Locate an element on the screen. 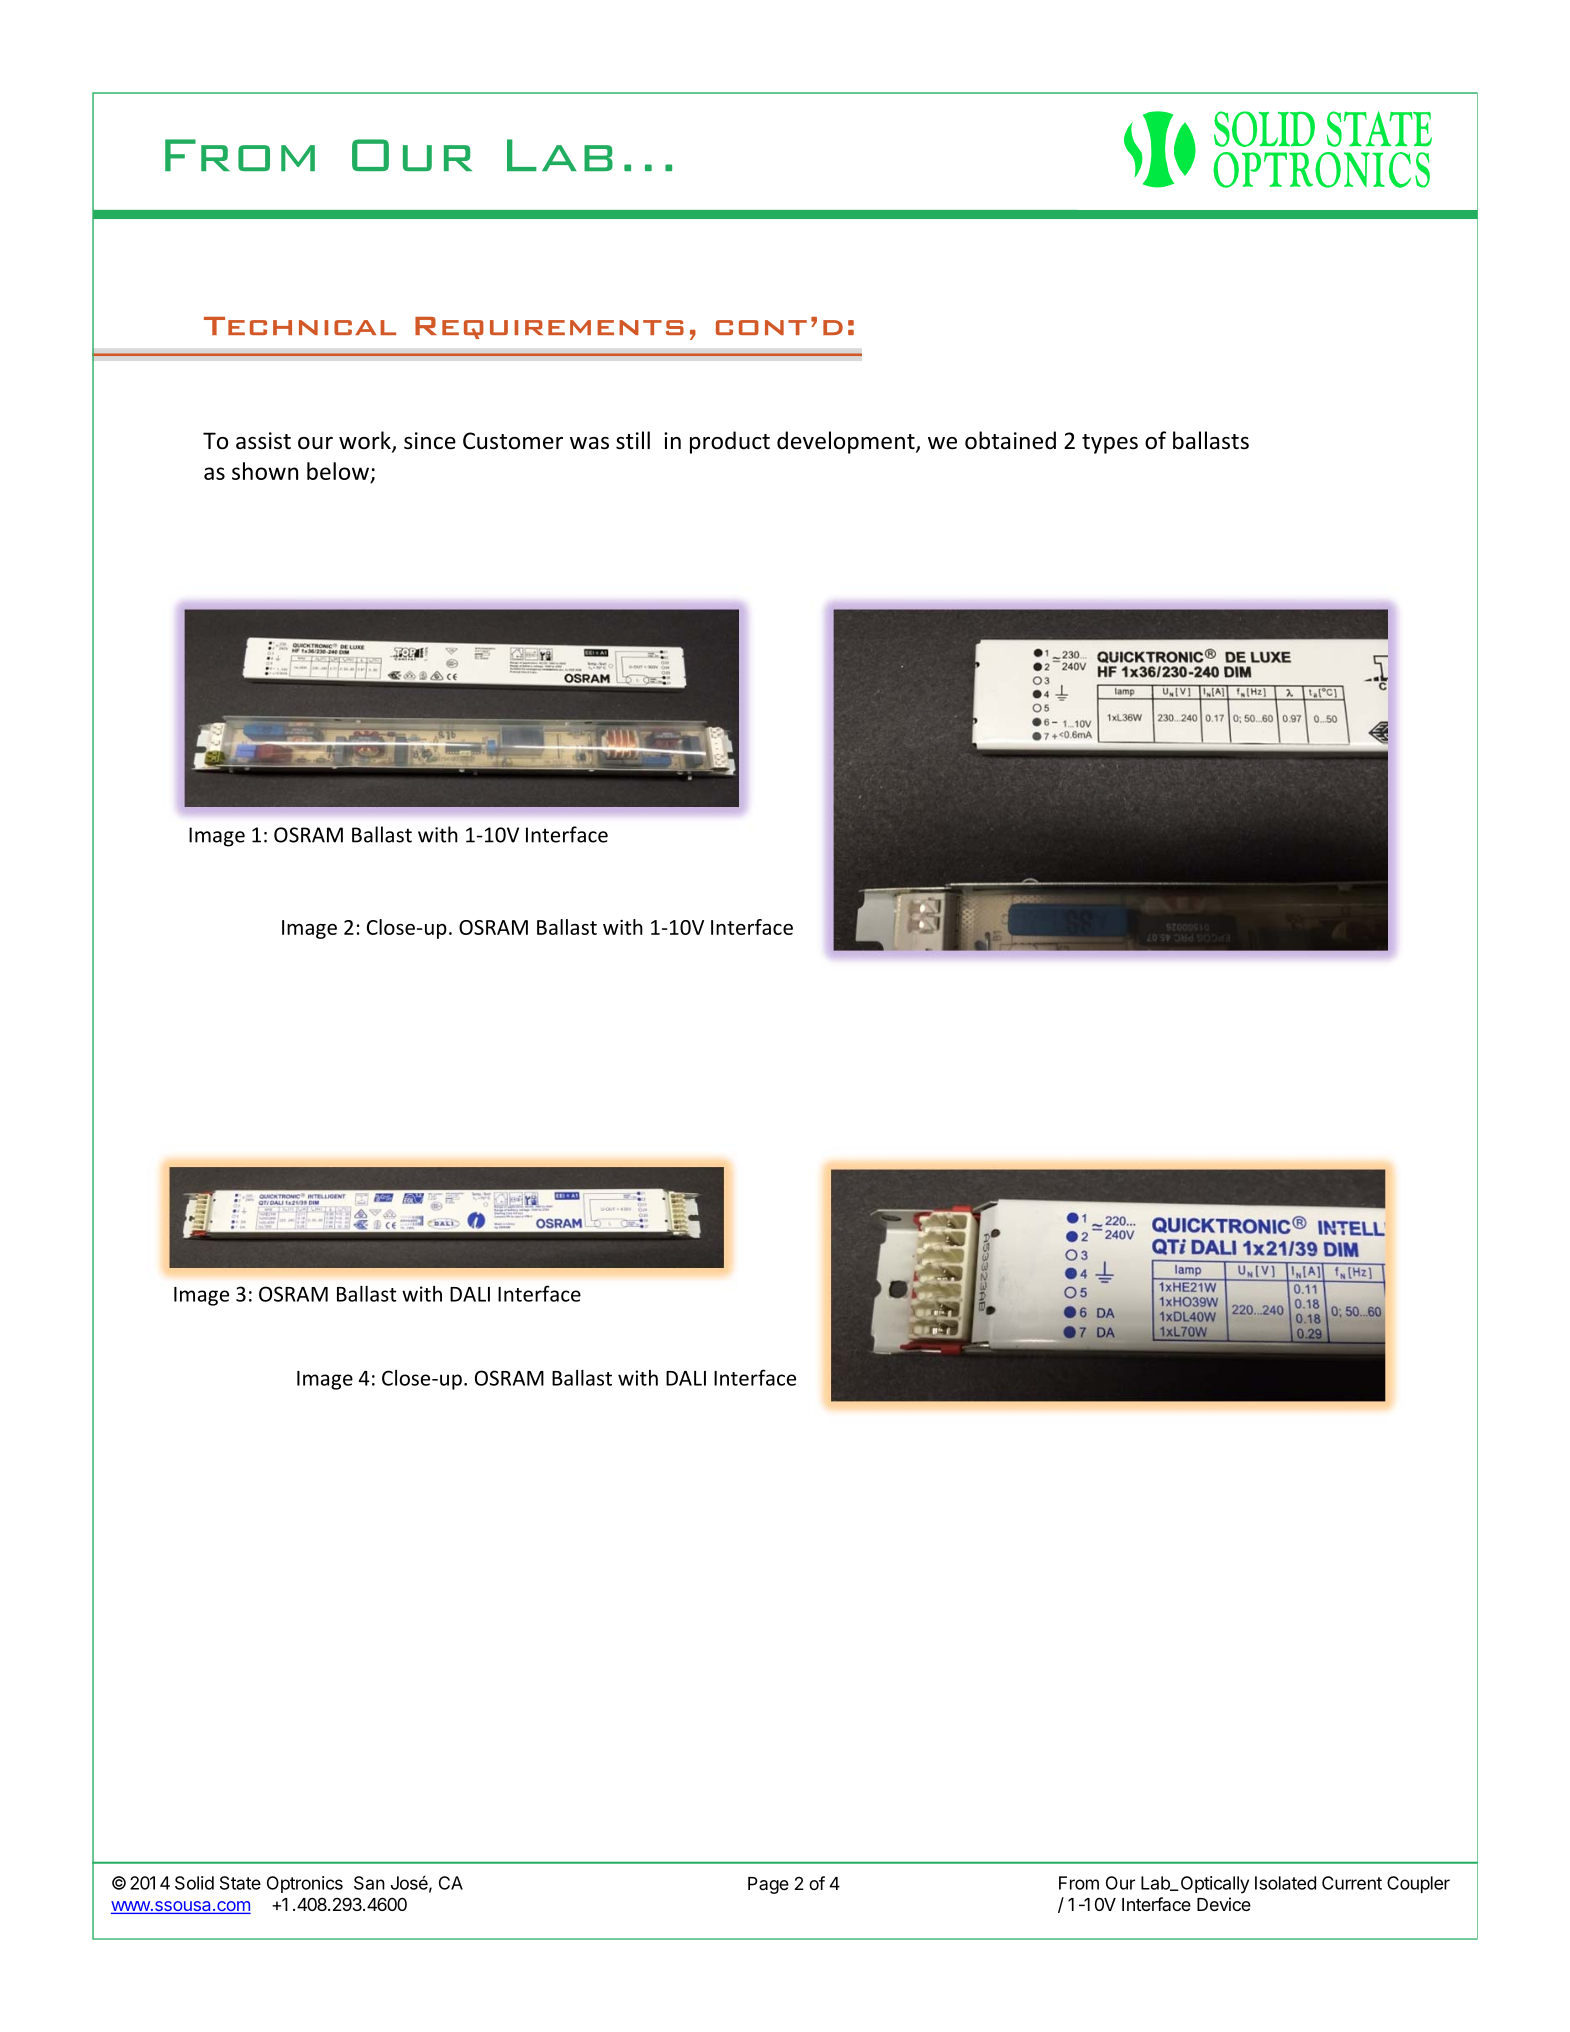 The width and height of the screenshot is (1570, 2032). Device is located at coordinates (1224, 1904).
